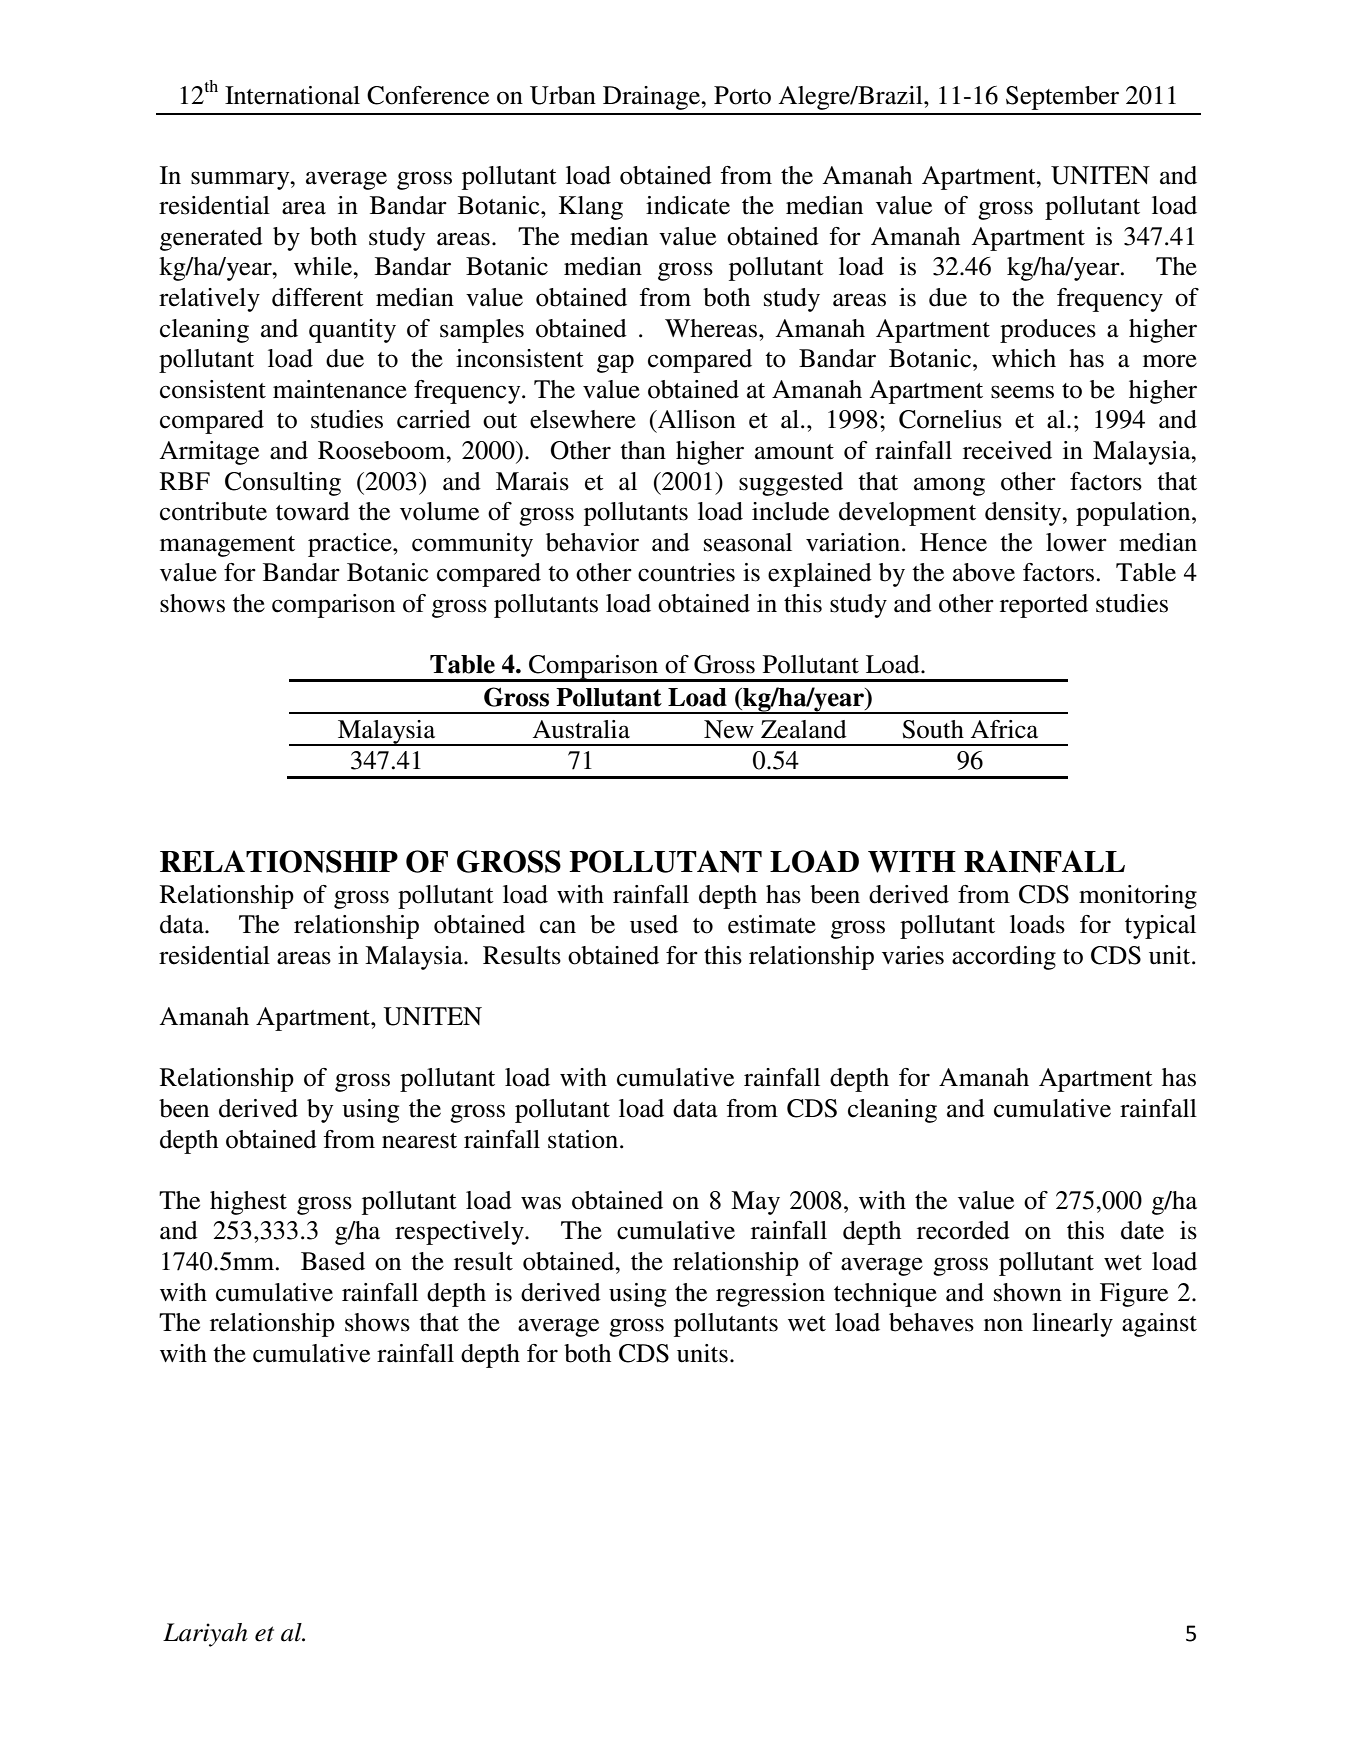  Describe the element at coordinates (653, 98) in the screenshot. I see `Drainage` at that location.
